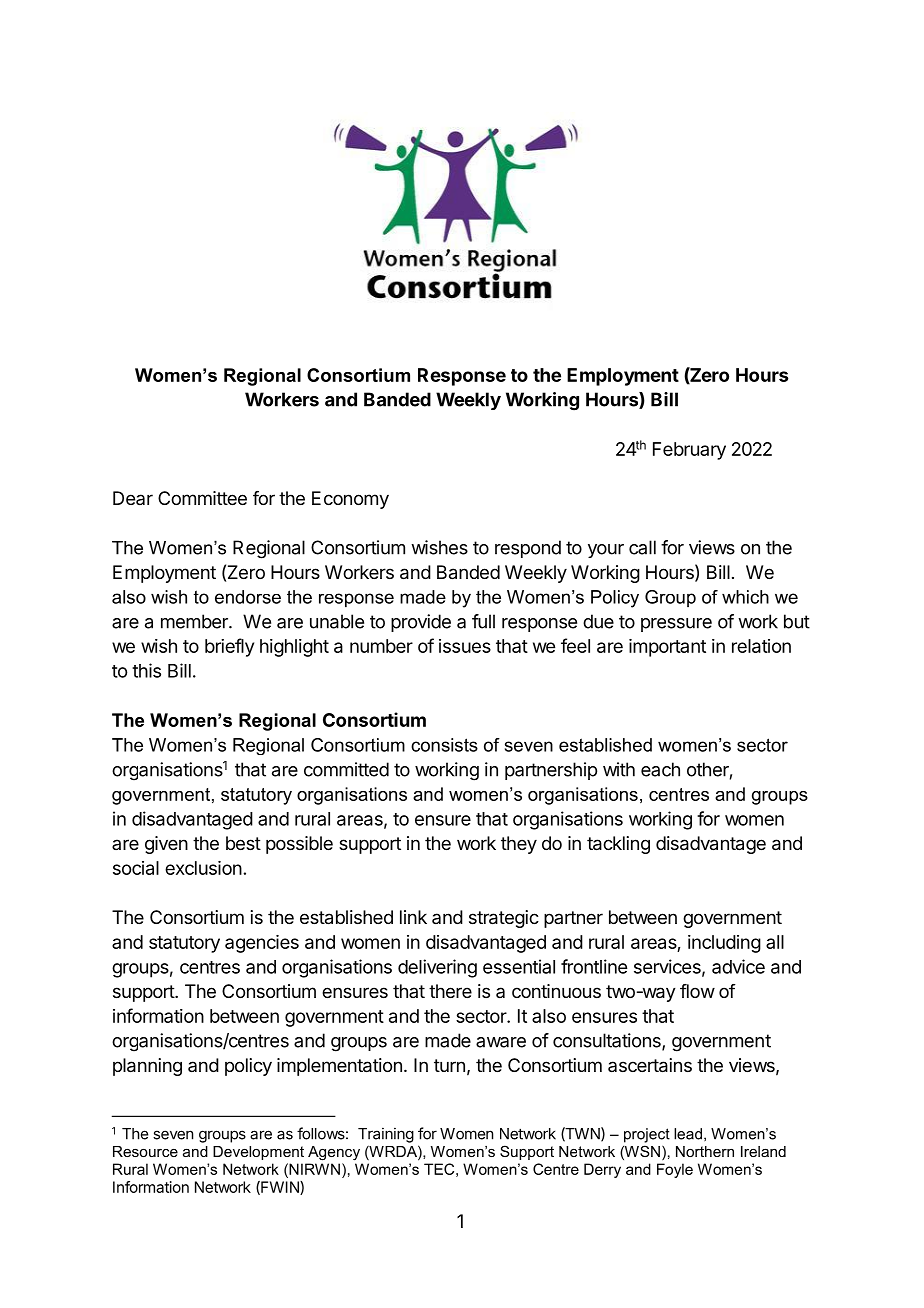 The height and width of the page is (1308, 924). Describe the element at coordinates (697, 991) in the page. I see `flow` at that location.
